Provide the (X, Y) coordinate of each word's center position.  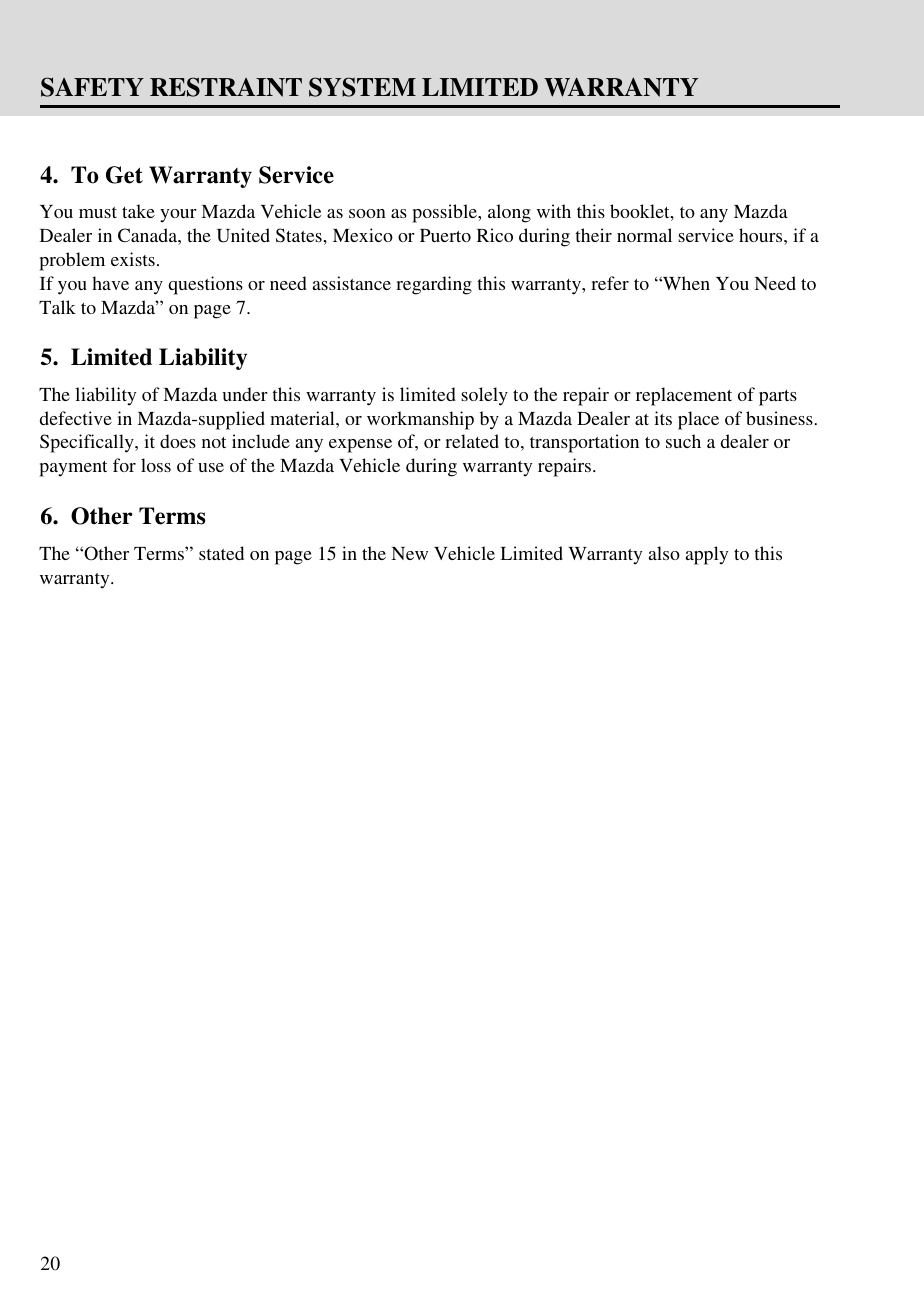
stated (221, 553)
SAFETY (92, 87)
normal (644, 235)
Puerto (445, 235)
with (554, 211)
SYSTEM (362, 87)
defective (76, 418)
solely (484, 396)
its (663, 418)
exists (133, 259)
